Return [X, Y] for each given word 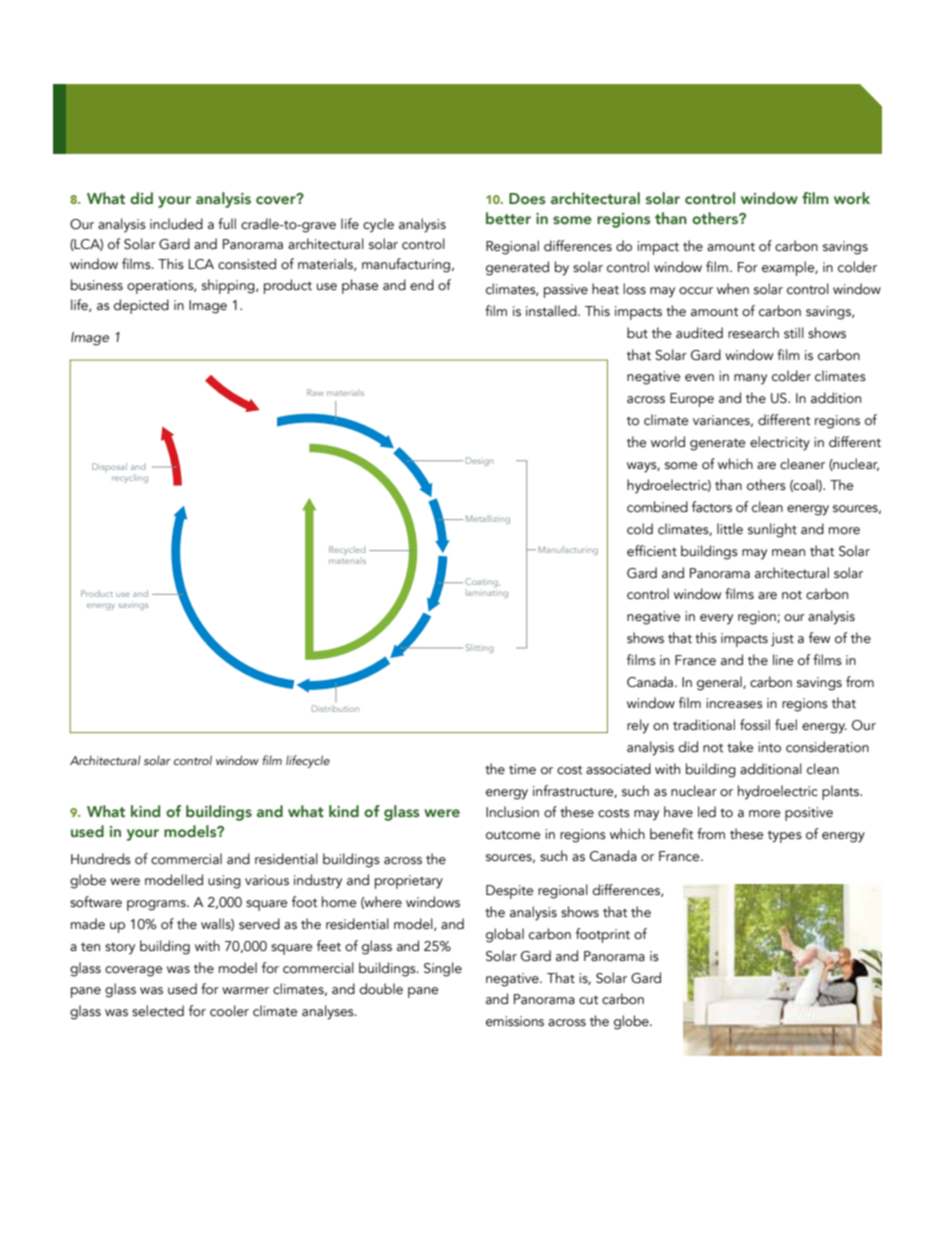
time [522, 769]
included [176, 224]
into [769, 747]
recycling [130, 478]
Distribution [335, 708]
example [789, 268]
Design [480, 461]
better [508, 218]
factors [712, 507]
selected [158, 1011]
